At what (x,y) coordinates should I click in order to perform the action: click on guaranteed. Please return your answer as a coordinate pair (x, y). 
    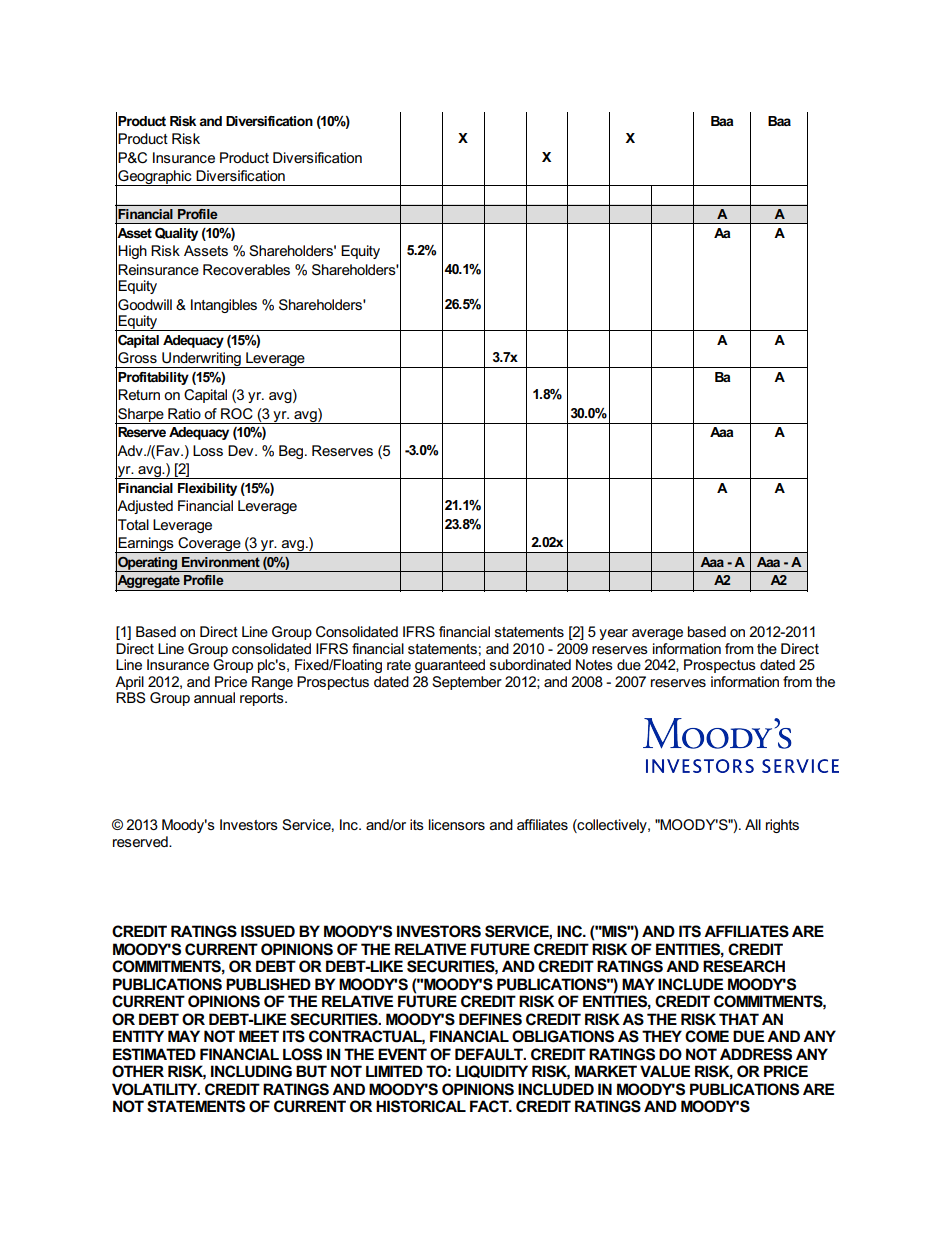
    Looking at the image, I should click on (450, 666).
